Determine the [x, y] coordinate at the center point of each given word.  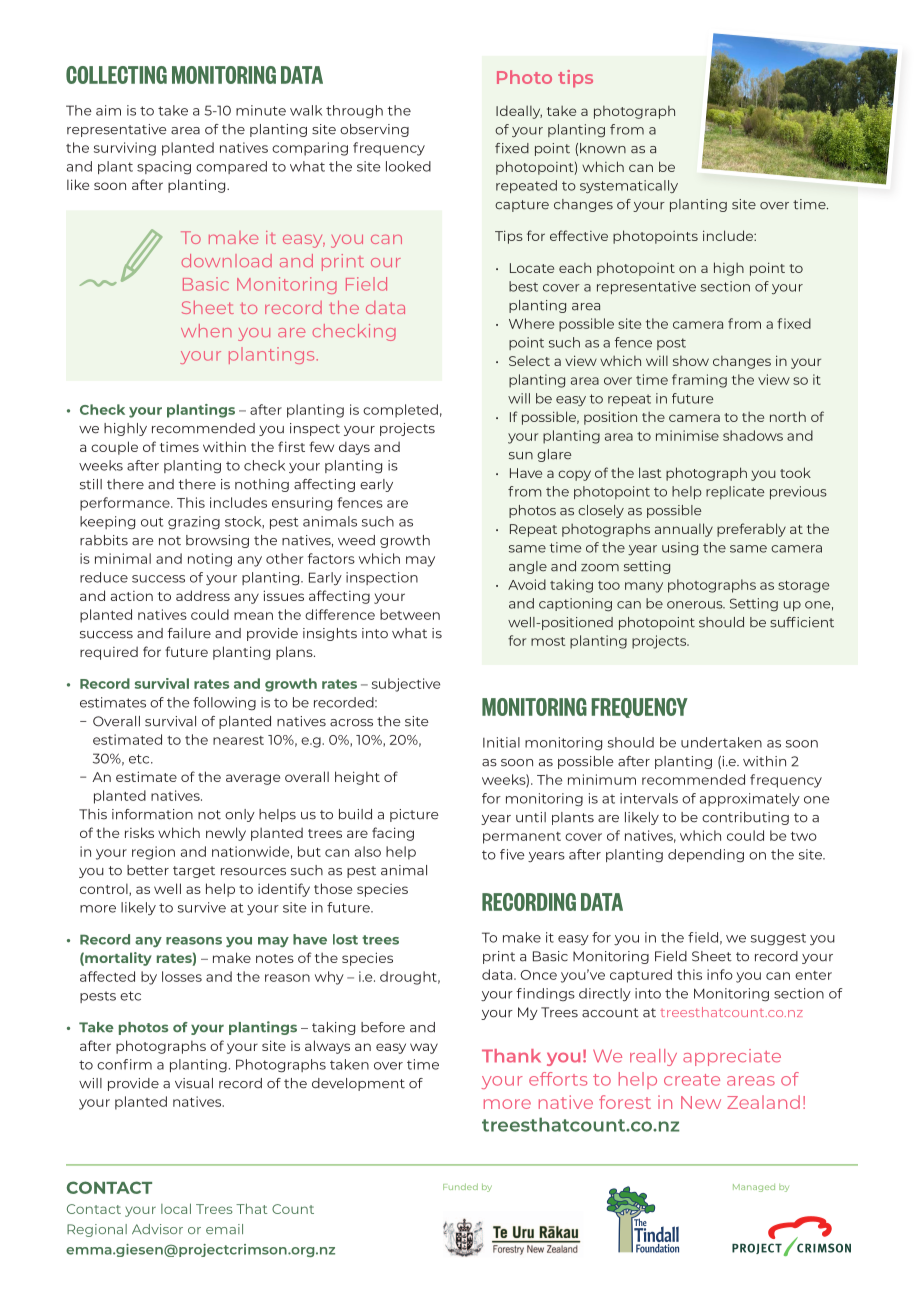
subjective [406, 685]
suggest [778, 939]
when [206, 330]
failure [189, 633]
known [603, 148]
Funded [460, 1187]
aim [108, 110]
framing [699, 381]
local [176, 1208]
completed [400, 411]
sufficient [802, 622]
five [512, 854]
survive [202, 907]
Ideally [519, 112]
